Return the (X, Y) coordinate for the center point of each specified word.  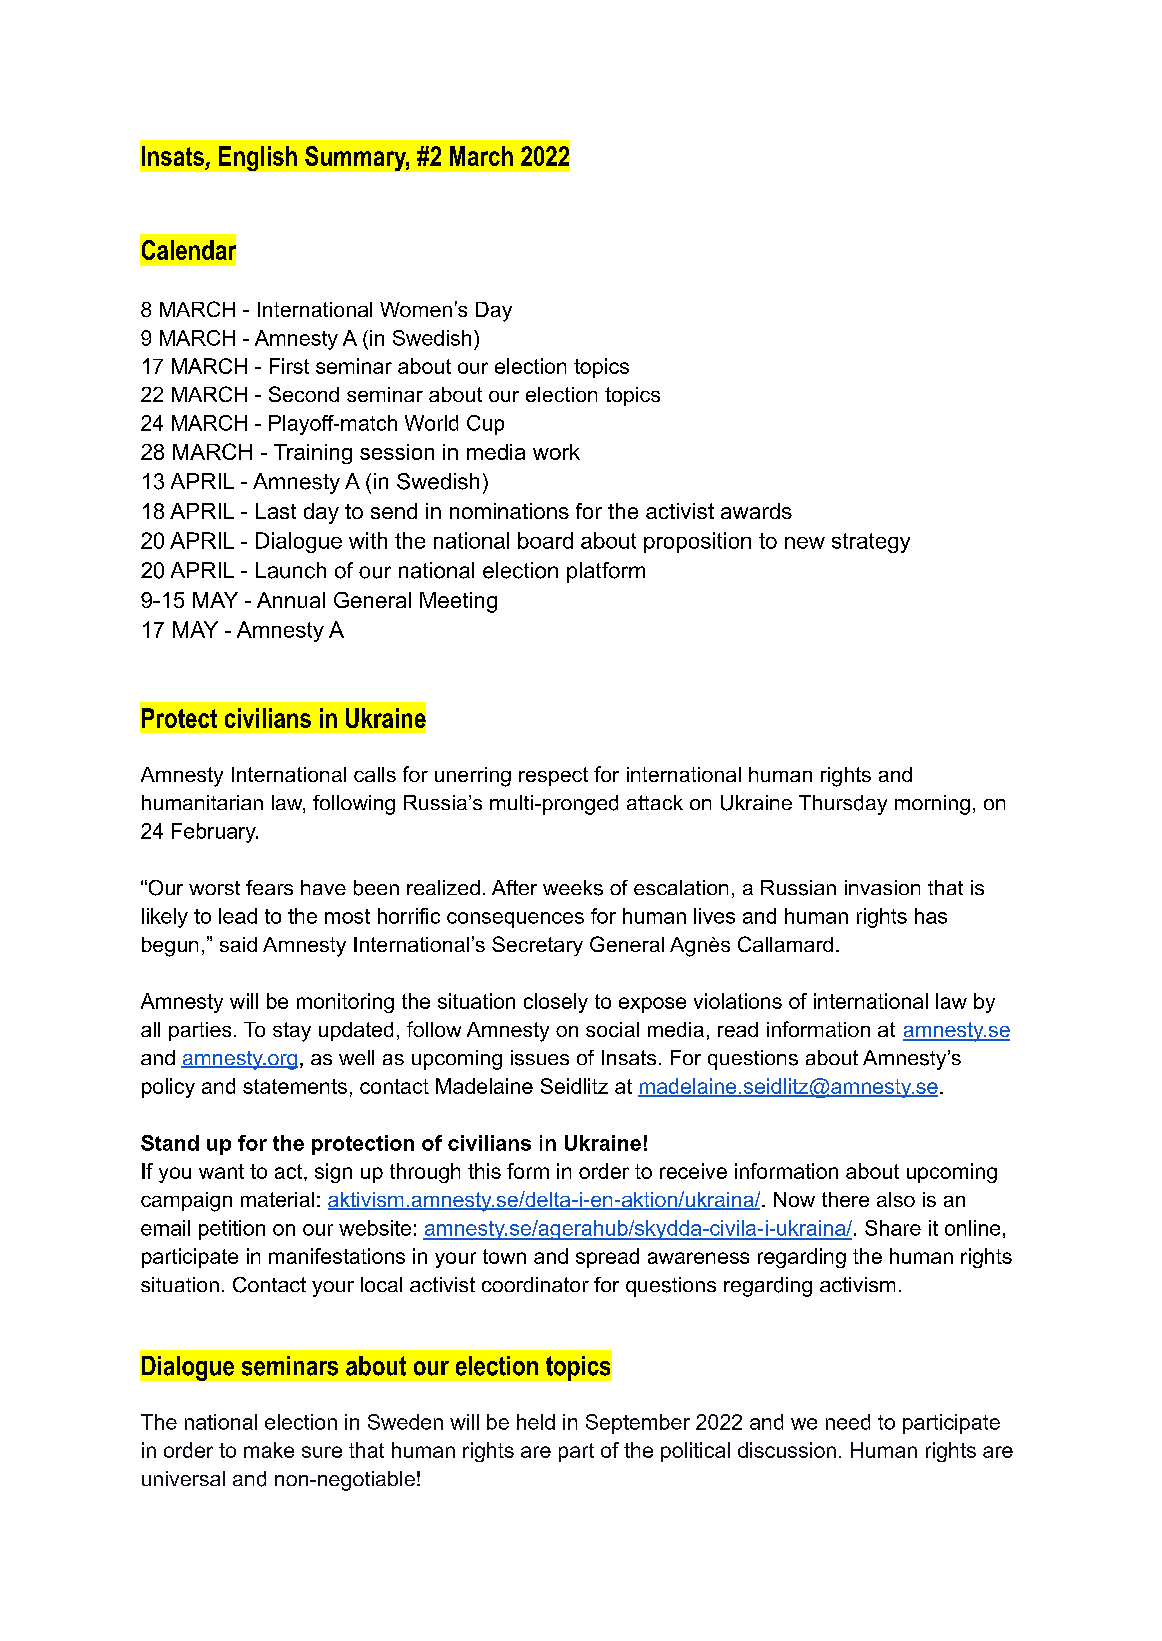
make (269, 1450)
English (258, 158)
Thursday (843, 805)
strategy (871, 543)
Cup (485, 425)
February (215, 833)
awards (756, 511)
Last (276, 511)
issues (540, 1058)
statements (295, 1086)
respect (553, 776)
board (545, 540)
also (896, 1199)
